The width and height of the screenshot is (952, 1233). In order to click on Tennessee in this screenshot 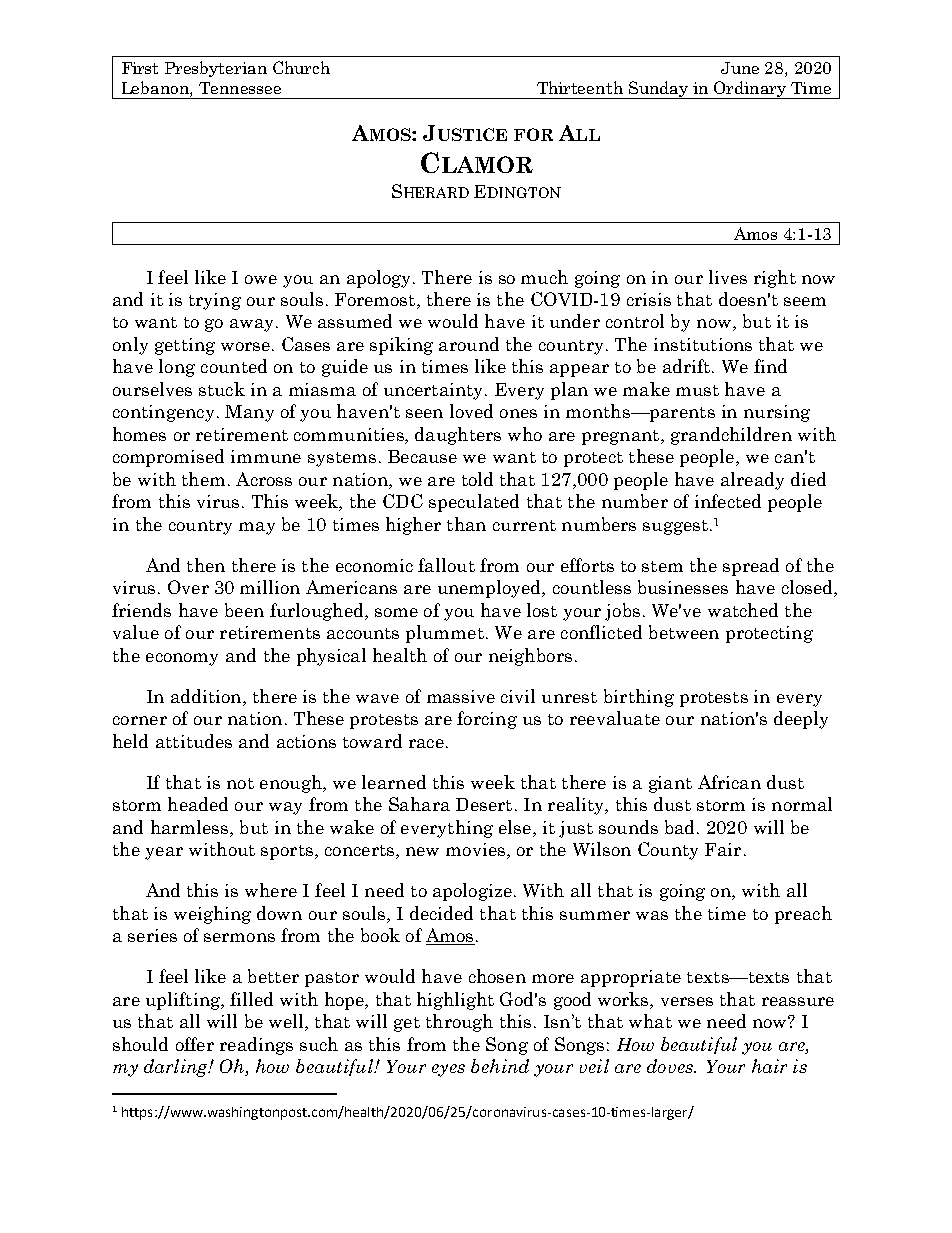, I will do `click(240, 88)`.
